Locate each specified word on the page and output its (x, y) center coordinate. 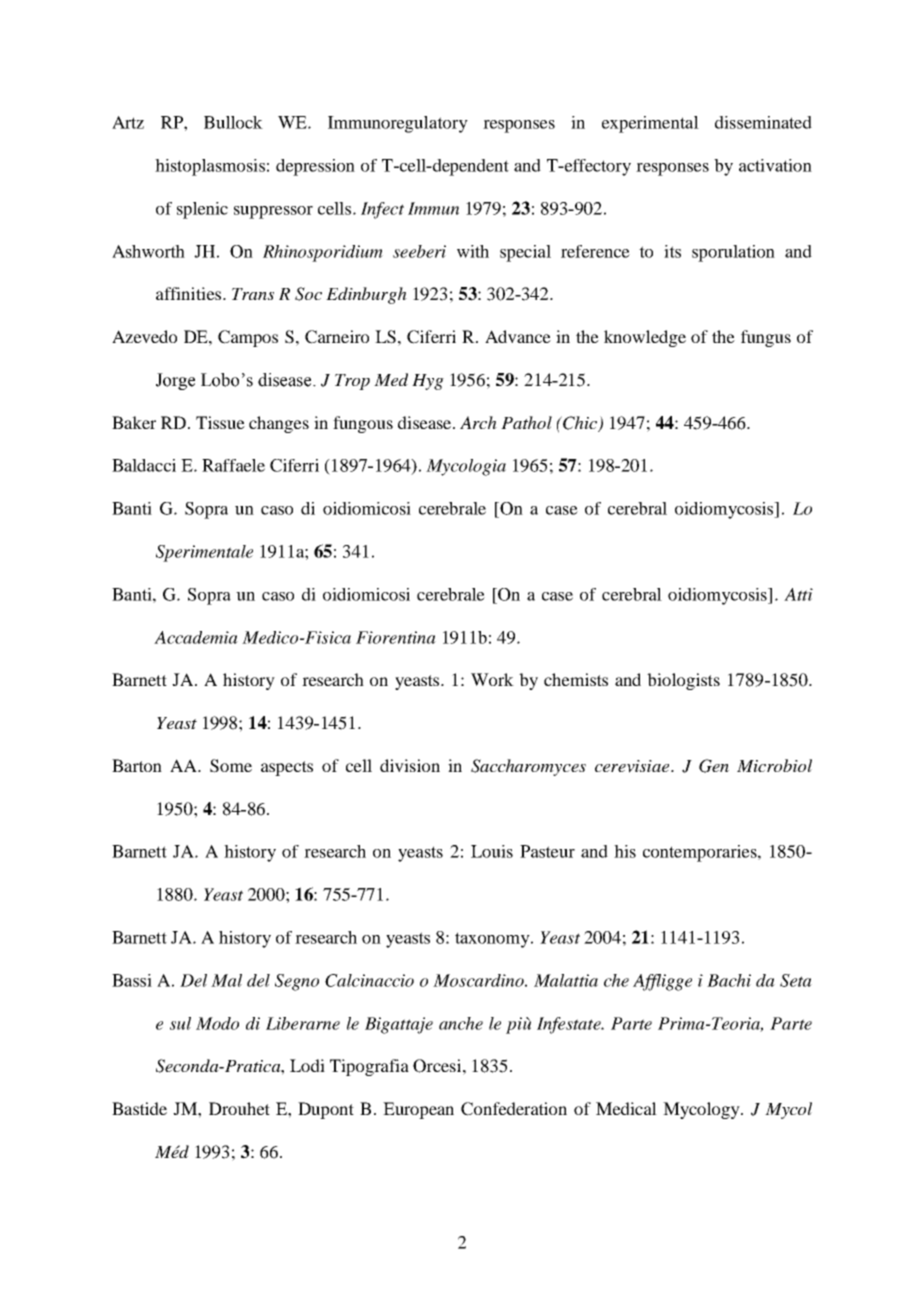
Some (231, 766)
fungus (766, 338)
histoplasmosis (210, 167)
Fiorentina (396, 637)
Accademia (196, 637)
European (418, 1110)
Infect (382, 210)
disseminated (763, 122)
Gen (714, 766)
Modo (217, 1023)
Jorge (175, 381)
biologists (683, 681)
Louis (492, 851)
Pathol (526, 422)
